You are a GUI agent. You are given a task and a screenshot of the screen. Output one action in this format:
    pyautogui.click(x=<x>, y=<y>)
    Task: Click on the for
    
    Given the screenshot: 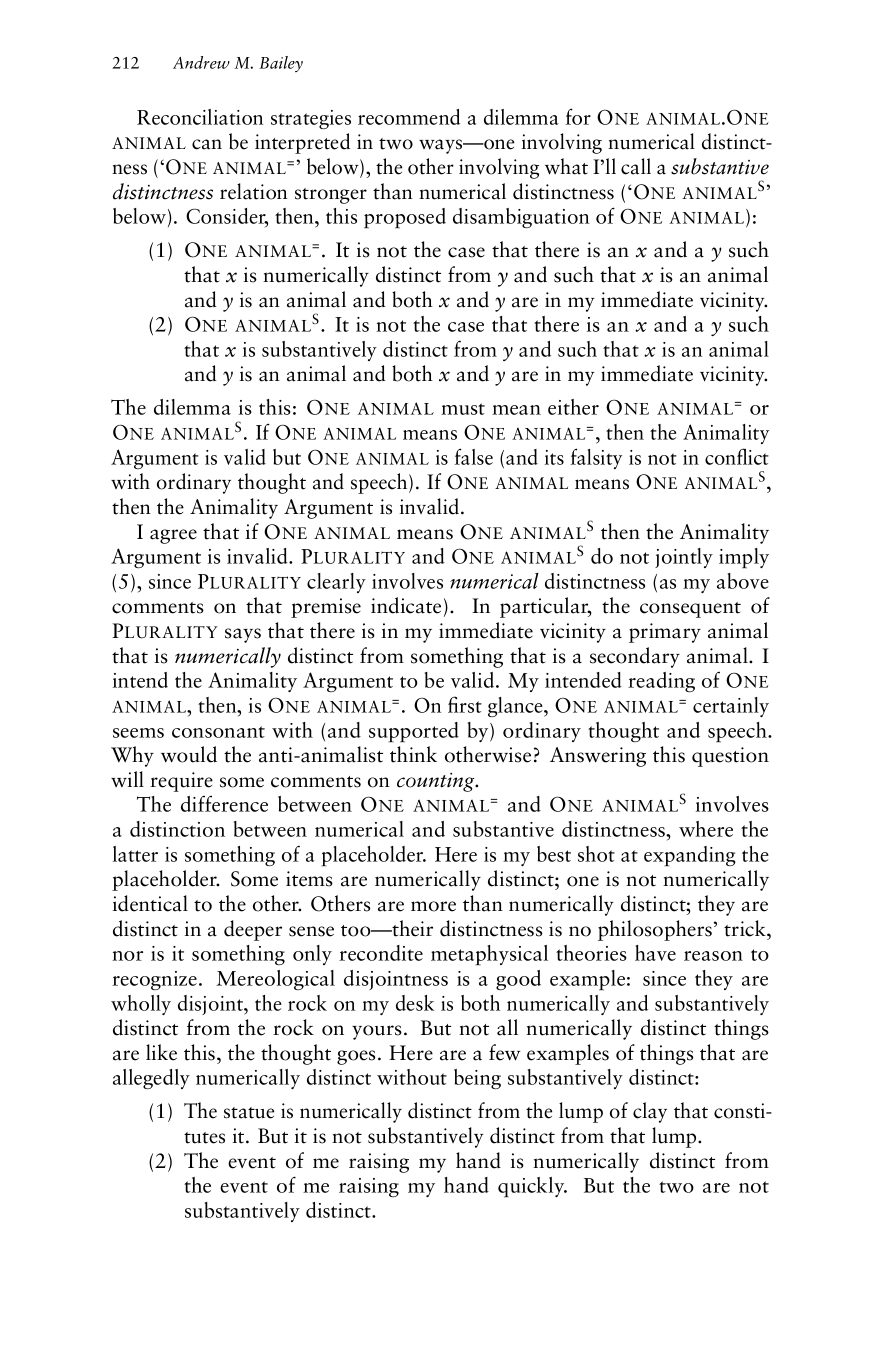 What is the action you would take?
    pyautogui.click(x=578, y=116)
